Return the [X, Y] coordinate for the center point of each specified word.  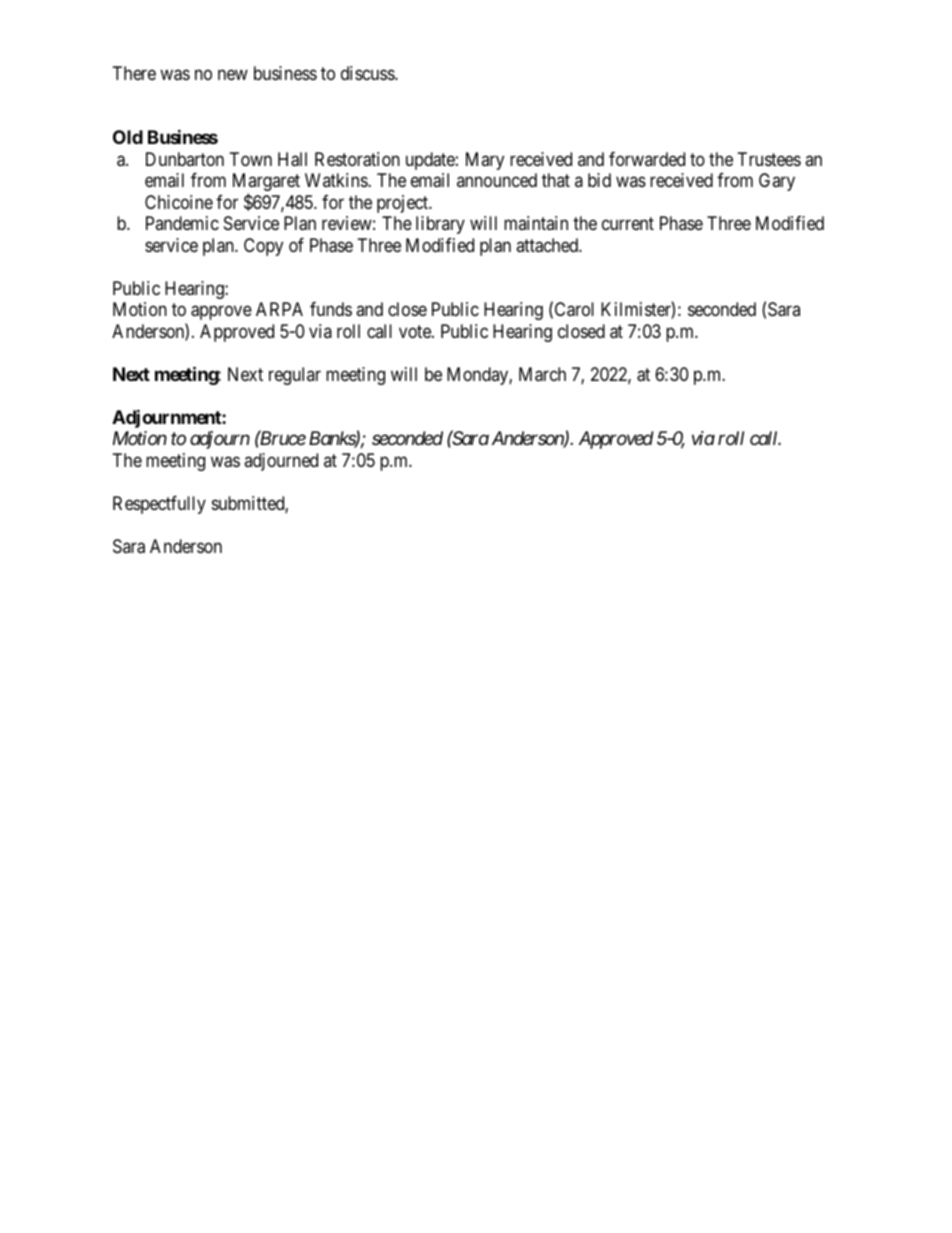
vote [416, 331]
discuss [368, 73]
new [233, 74]
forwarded [647, 159]
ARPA [279, 309]
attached [548, 245]
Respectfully [159, 505]
